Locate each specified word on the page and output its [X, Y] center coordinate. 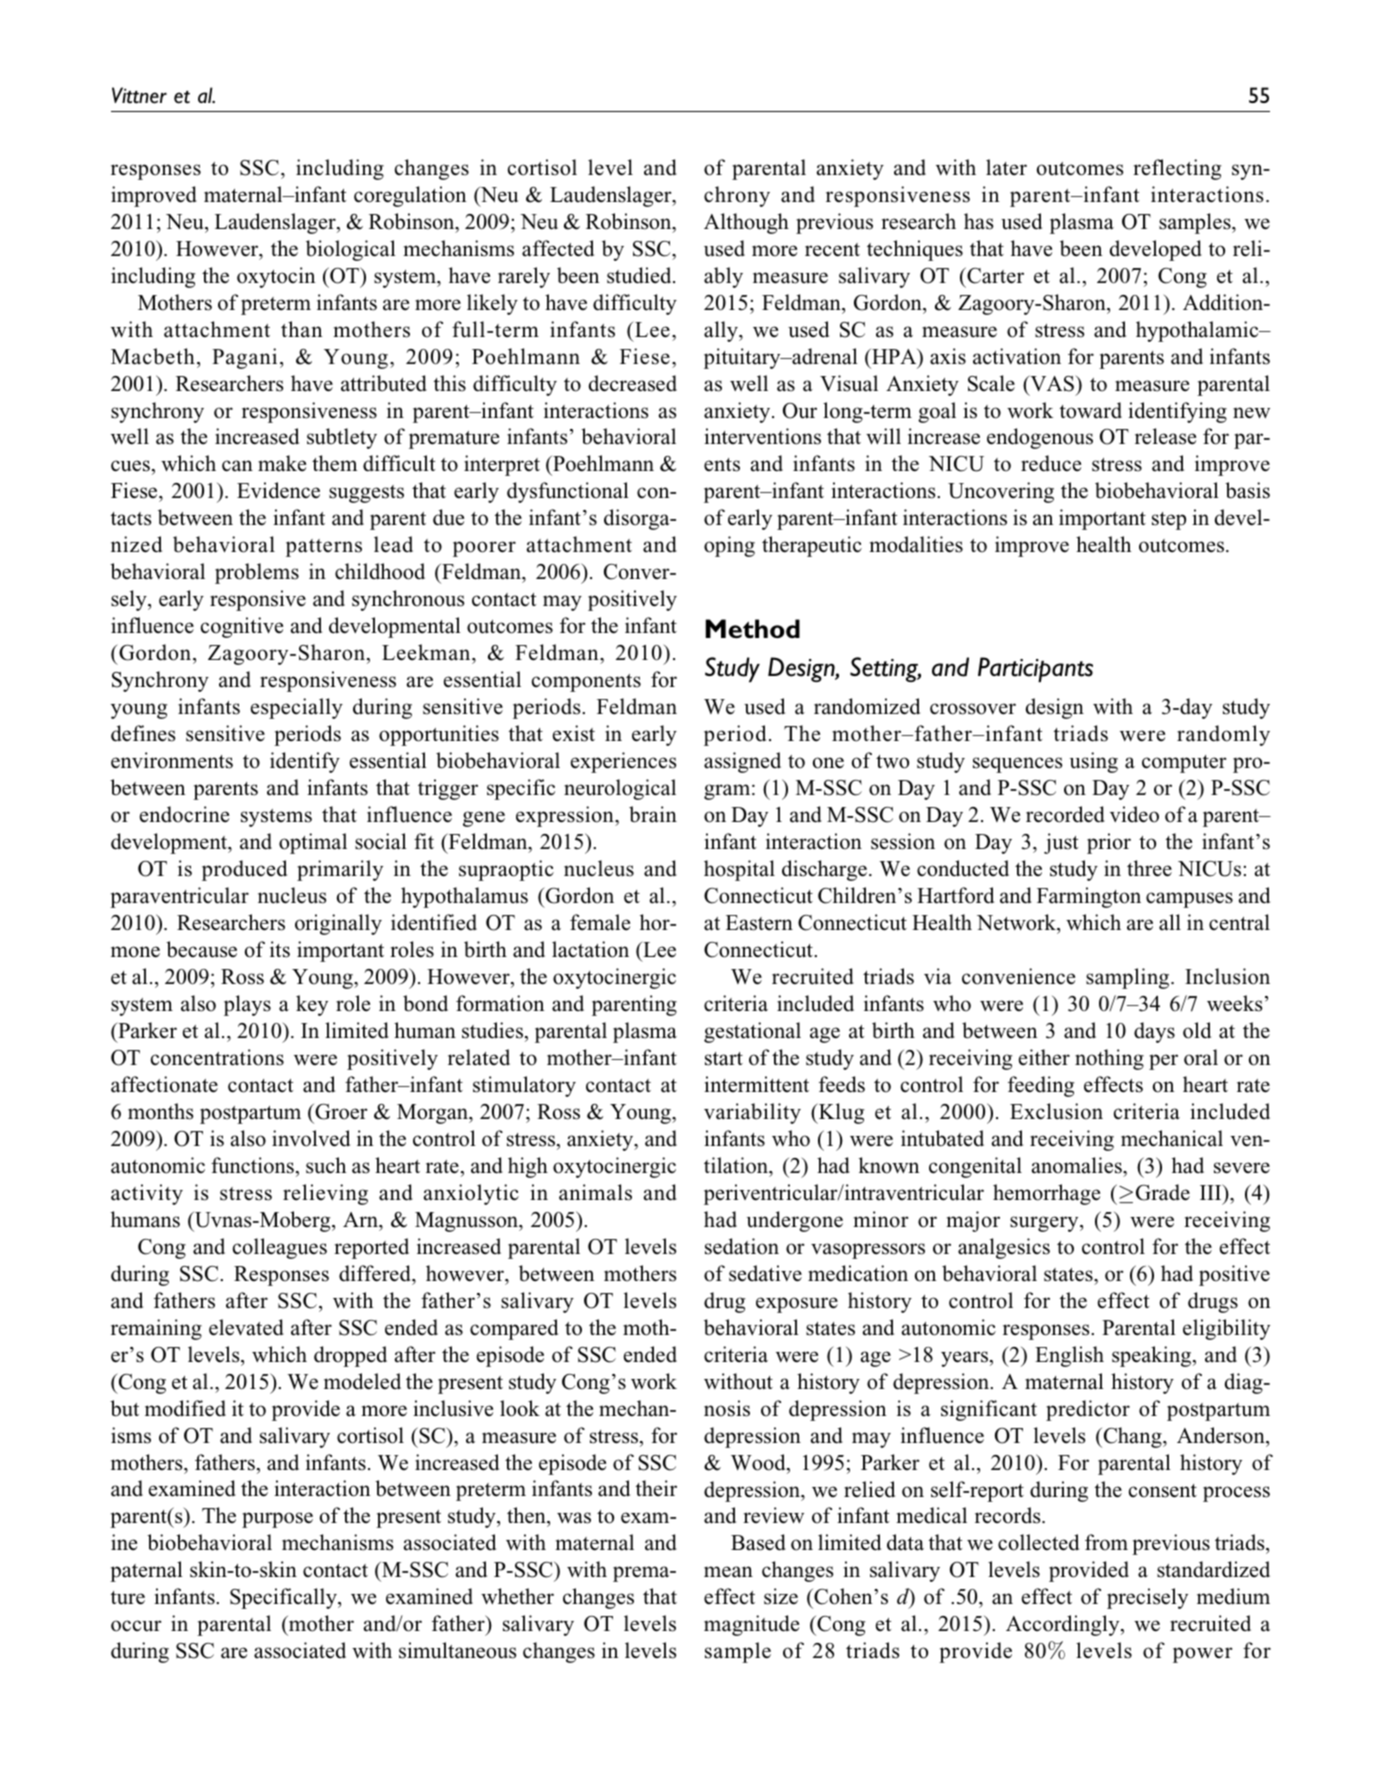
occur [136, 1626]
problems [257, 573]
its [280, 949]
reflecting [1177, 169]
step [1169, 521]
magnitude [751, 1625]
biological [351, 250]
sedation [742, 1246]
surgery [1045, 1224]
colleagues [280, 1248]
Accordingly [1064, 1625]
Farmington [1089, 897]
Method [752, 629]
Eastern [759, 923]
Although [746, 223]
